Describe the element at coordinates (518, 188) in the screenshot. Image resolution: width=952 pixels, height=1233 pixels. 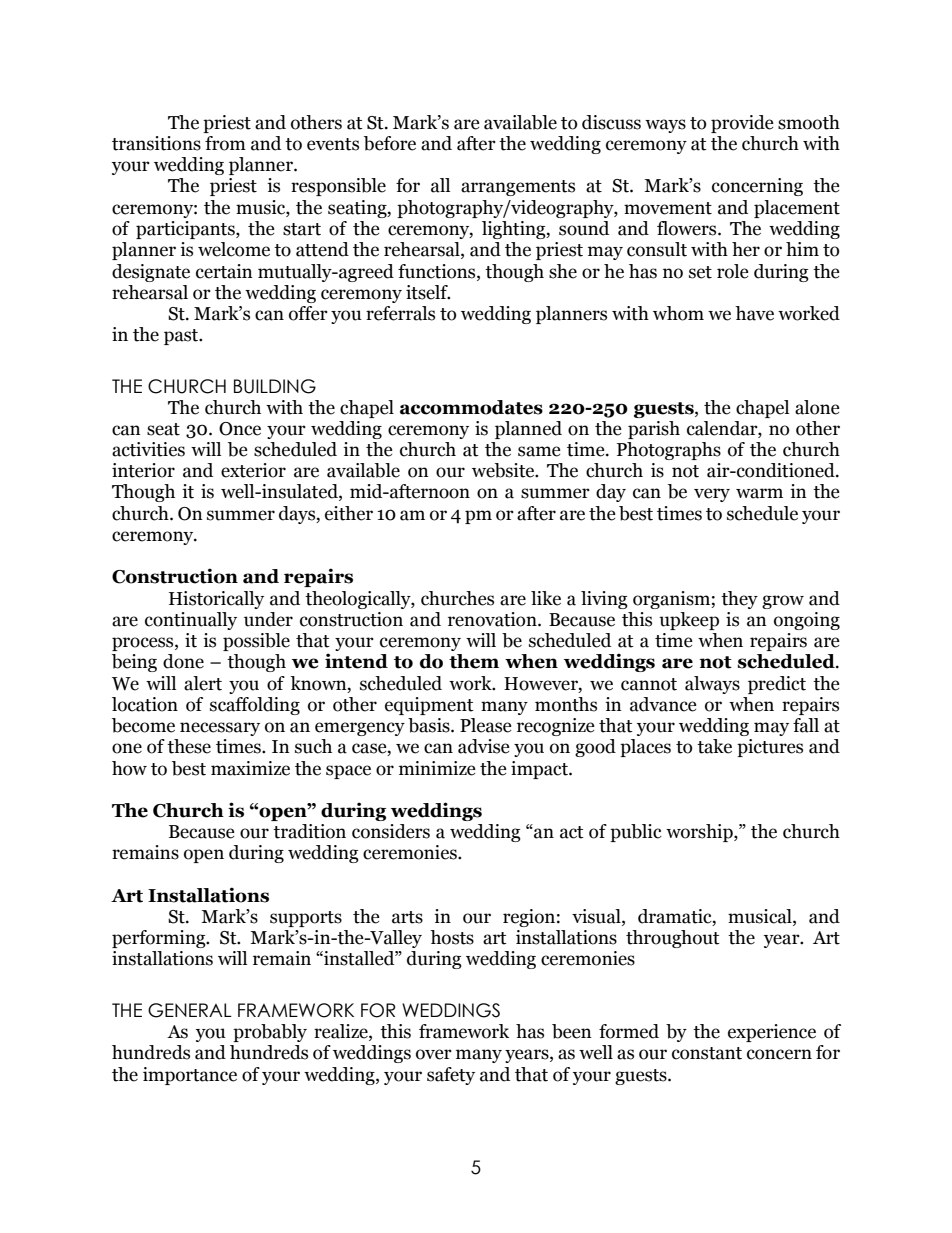
I see `arrangements` at that location.
